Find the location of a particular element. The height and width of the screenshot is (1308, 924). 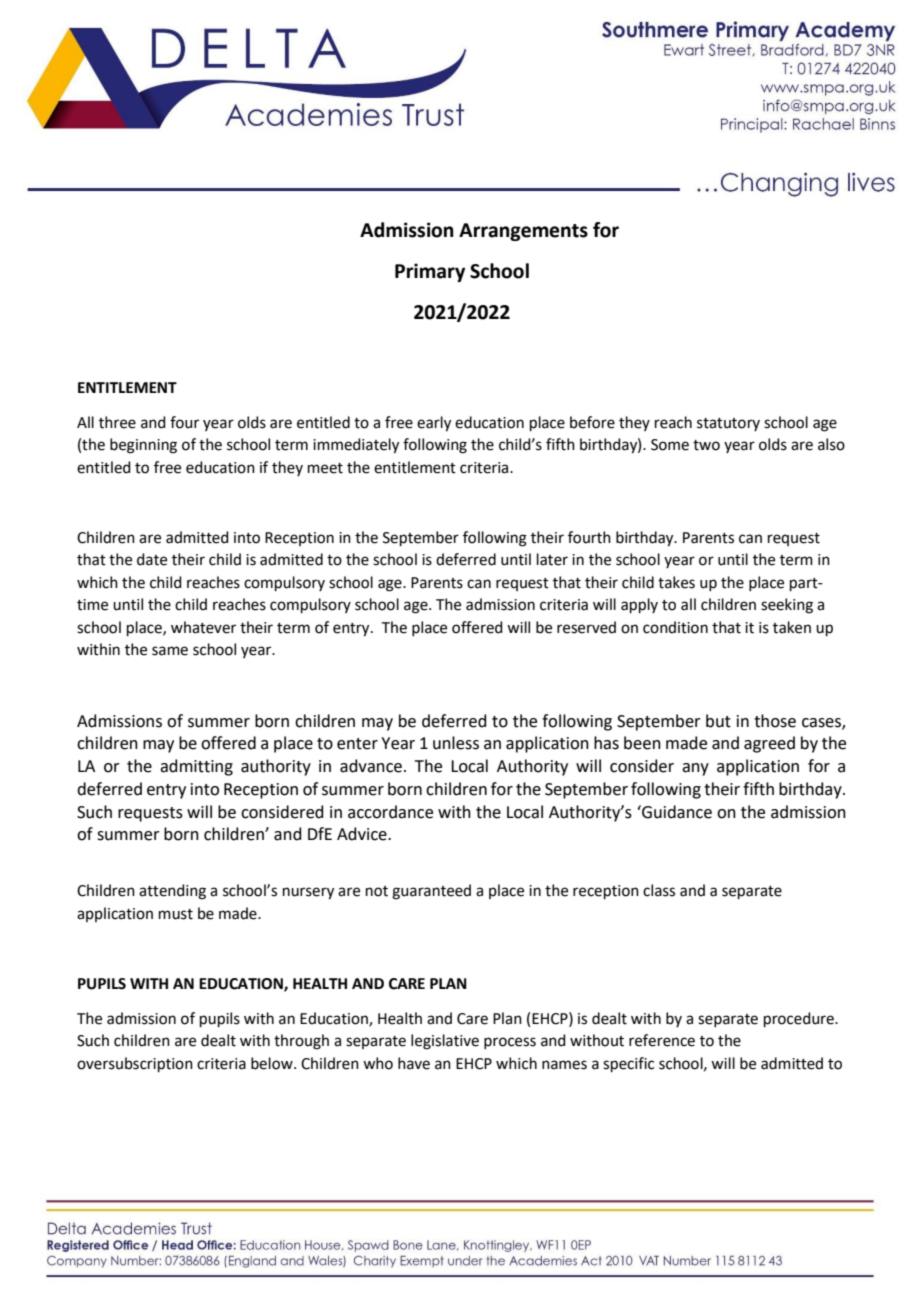

reserved is located at coordinates (586, 627).
